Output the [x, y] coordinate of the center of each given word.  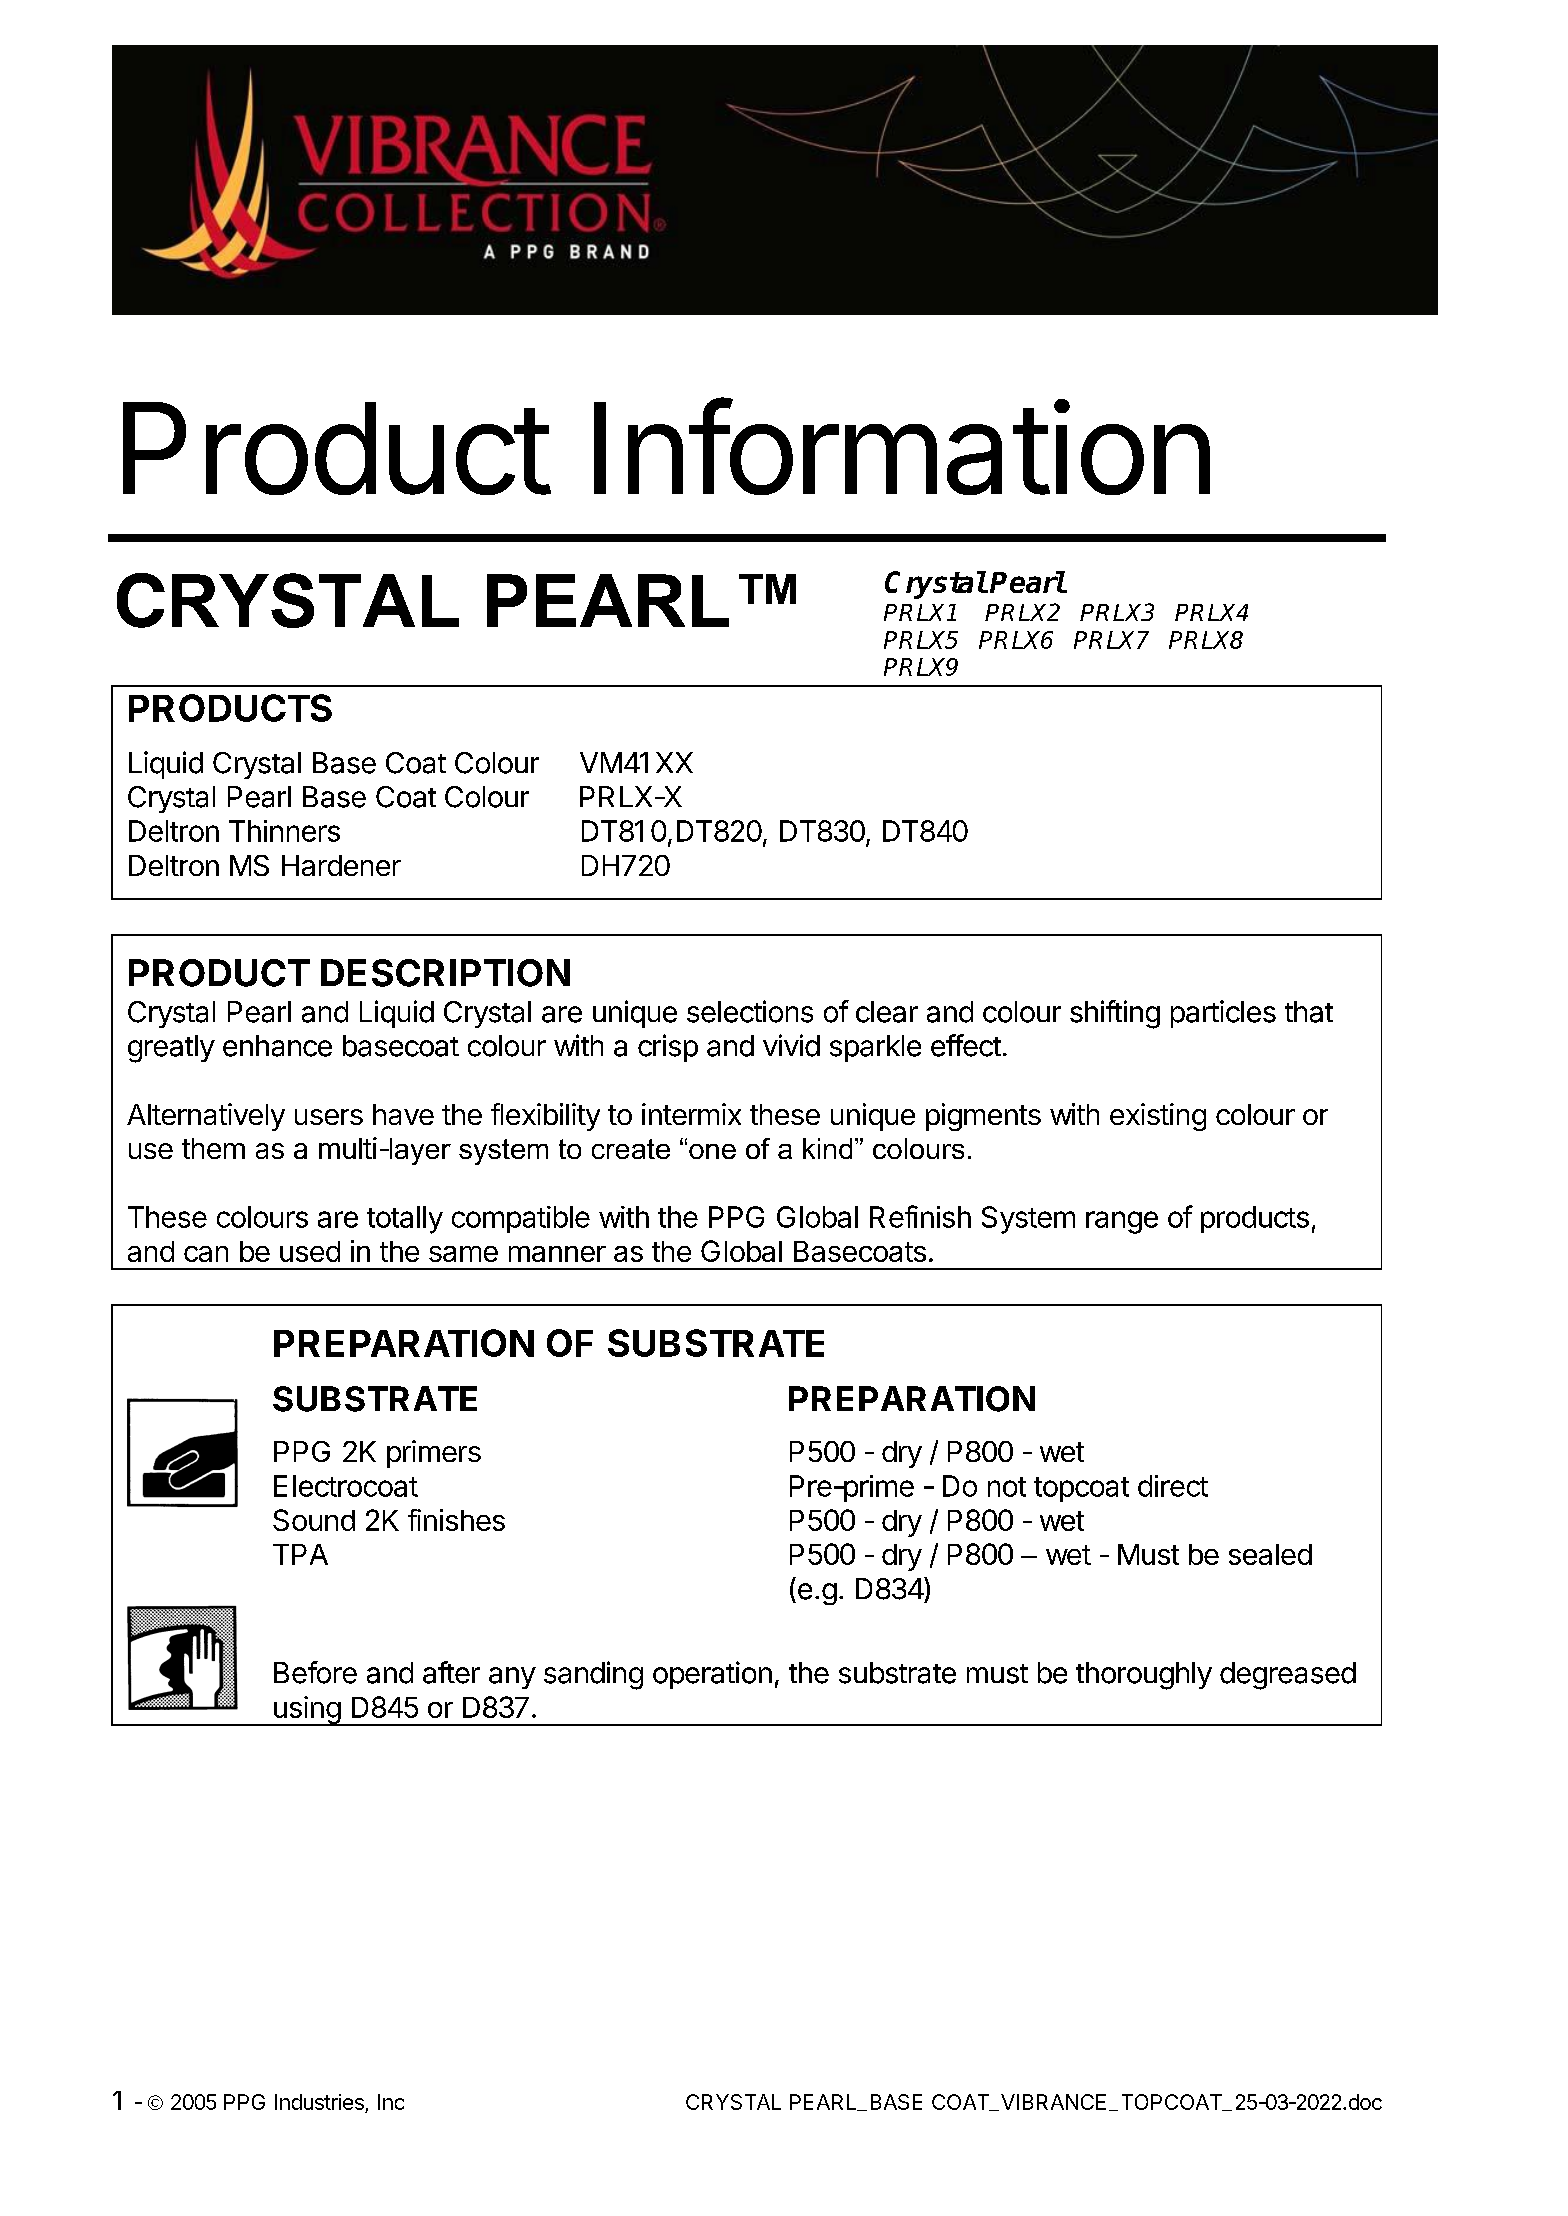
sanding [593, 1675]
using [306, 1711]
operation [712, 1675]
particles [1223, 1014]
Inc [391, 2102]
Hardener [341, 865]
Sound [314, 1520]
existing [1158, 1117]
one [712, 1151]
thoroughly [1144, 1676]
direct [1173, 1486]
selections [750, 1011]
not [1007, 1487]
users [329, 1117]
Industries [320, 2103]
